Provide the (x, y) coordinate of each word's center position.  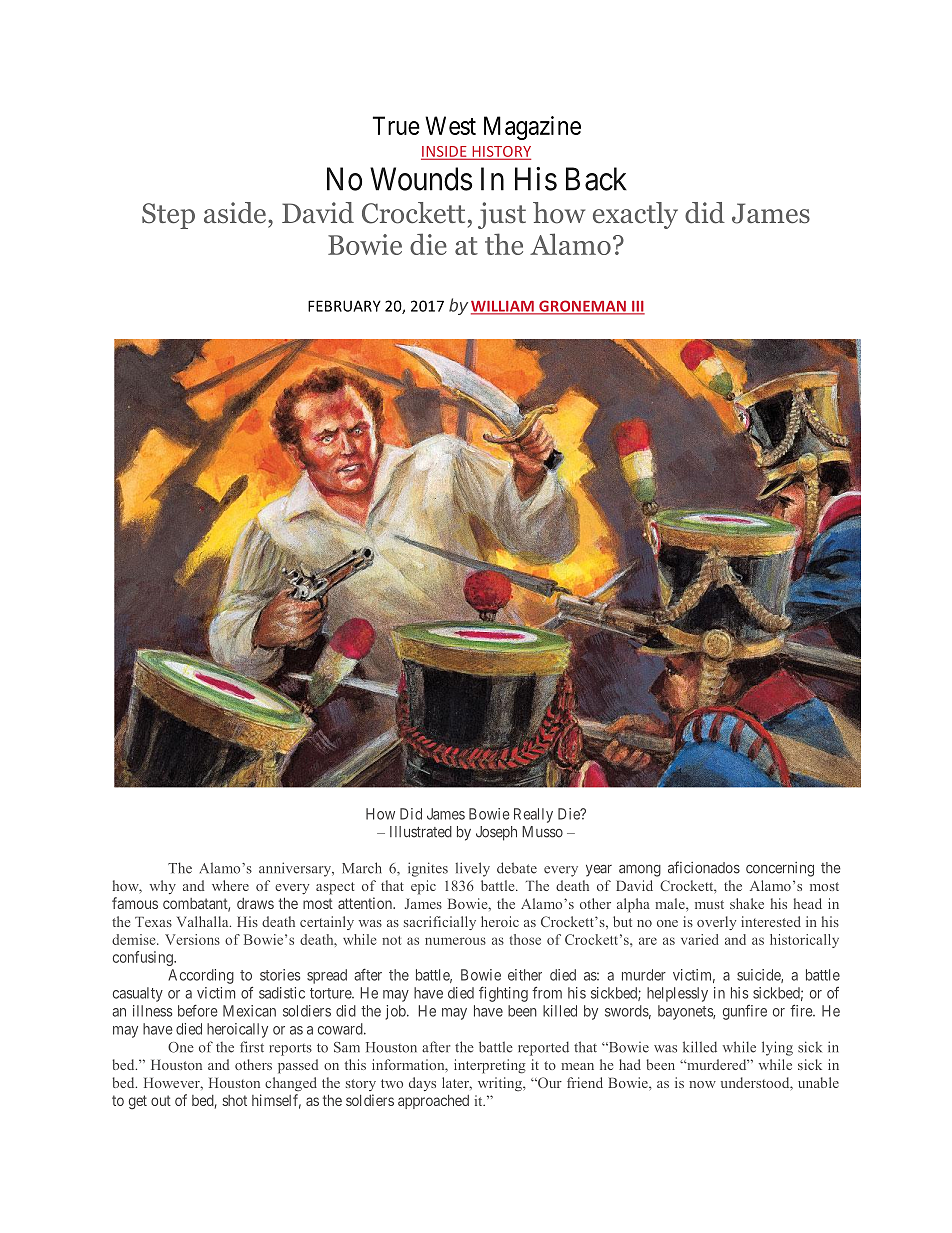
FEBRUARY (344, 306)
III (637, 307)
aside (236, 213)
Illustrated (421, 832)
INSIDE (445, 152)
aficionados (704, 867)
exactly (635, 215)
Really (533, 815)
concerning (780, 869)
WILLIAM (503, 307)
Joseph (496, 833)
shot (234, 1100)
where (230, 885)
